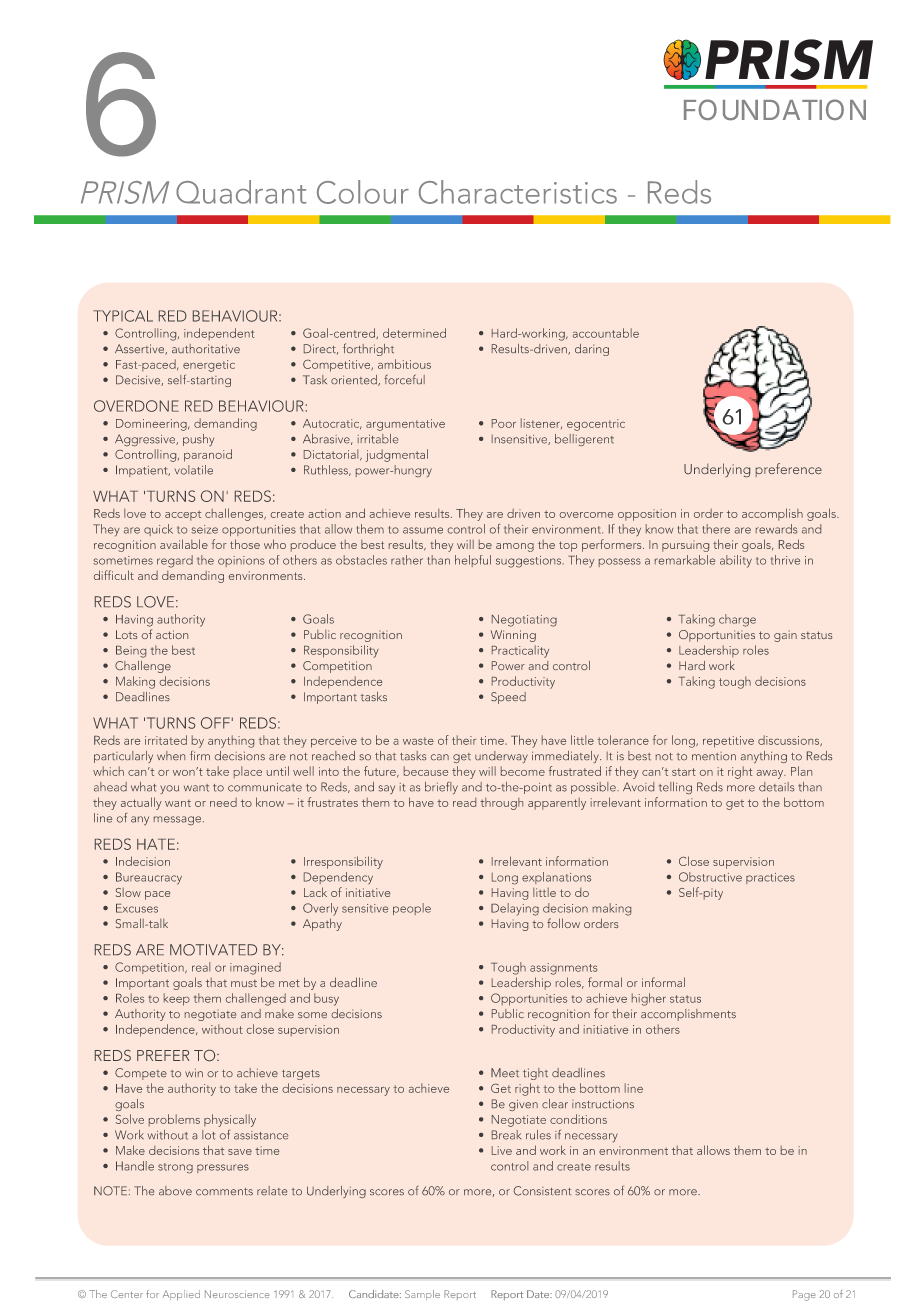  What do you see at coordinates (241, 192) in the screenshot?
I see `Quadrant` at bounding box center [241, 192].
